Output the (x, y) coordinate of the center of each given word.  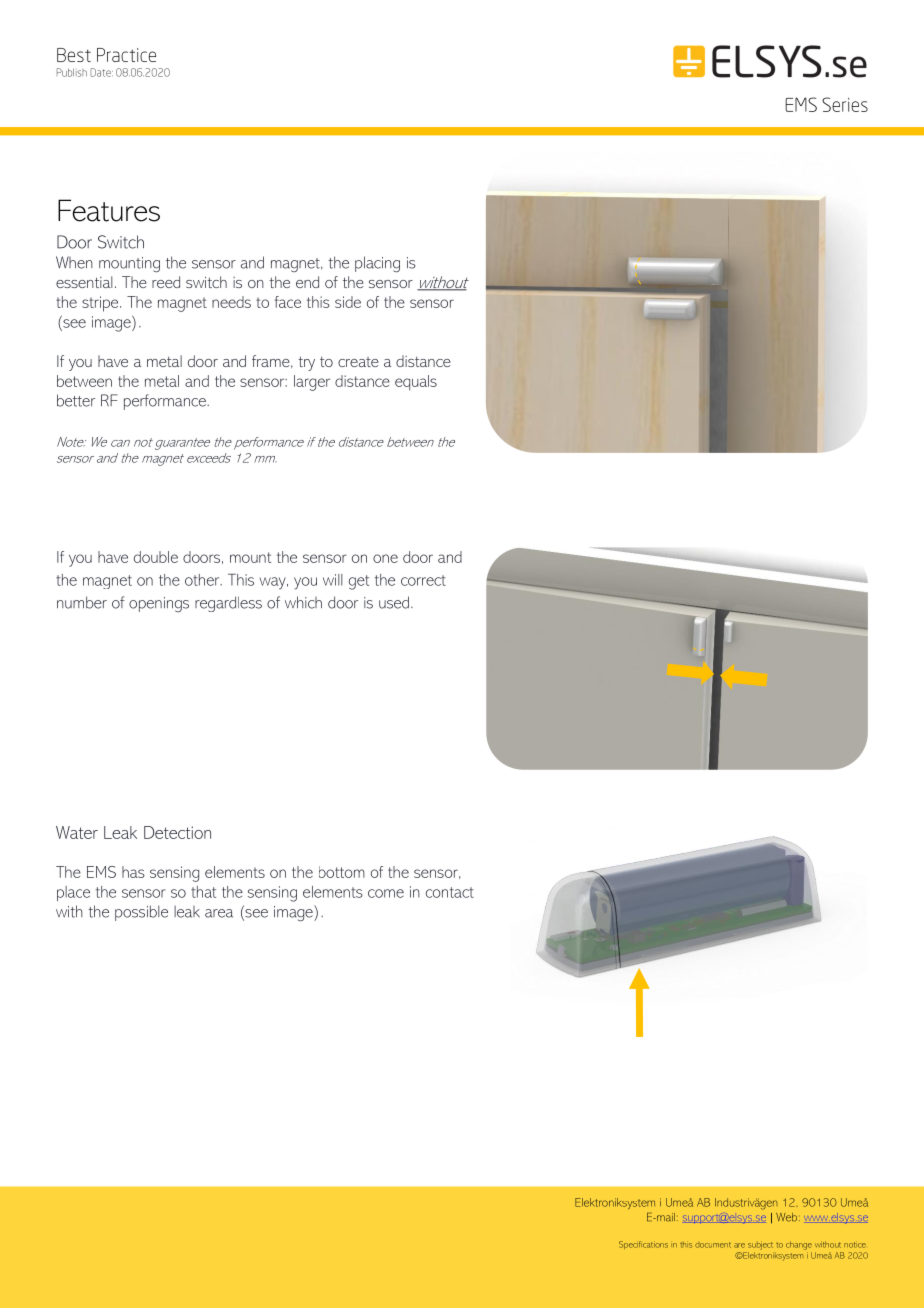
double (156, 557)
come (386, 893)
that (203, 892)
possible (141, 913)
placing (377, 264)
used (394, 602)
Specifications (643, 1245)
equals (416, 383)
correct (423, 580)
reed (166, 282)
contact (450, 892)
